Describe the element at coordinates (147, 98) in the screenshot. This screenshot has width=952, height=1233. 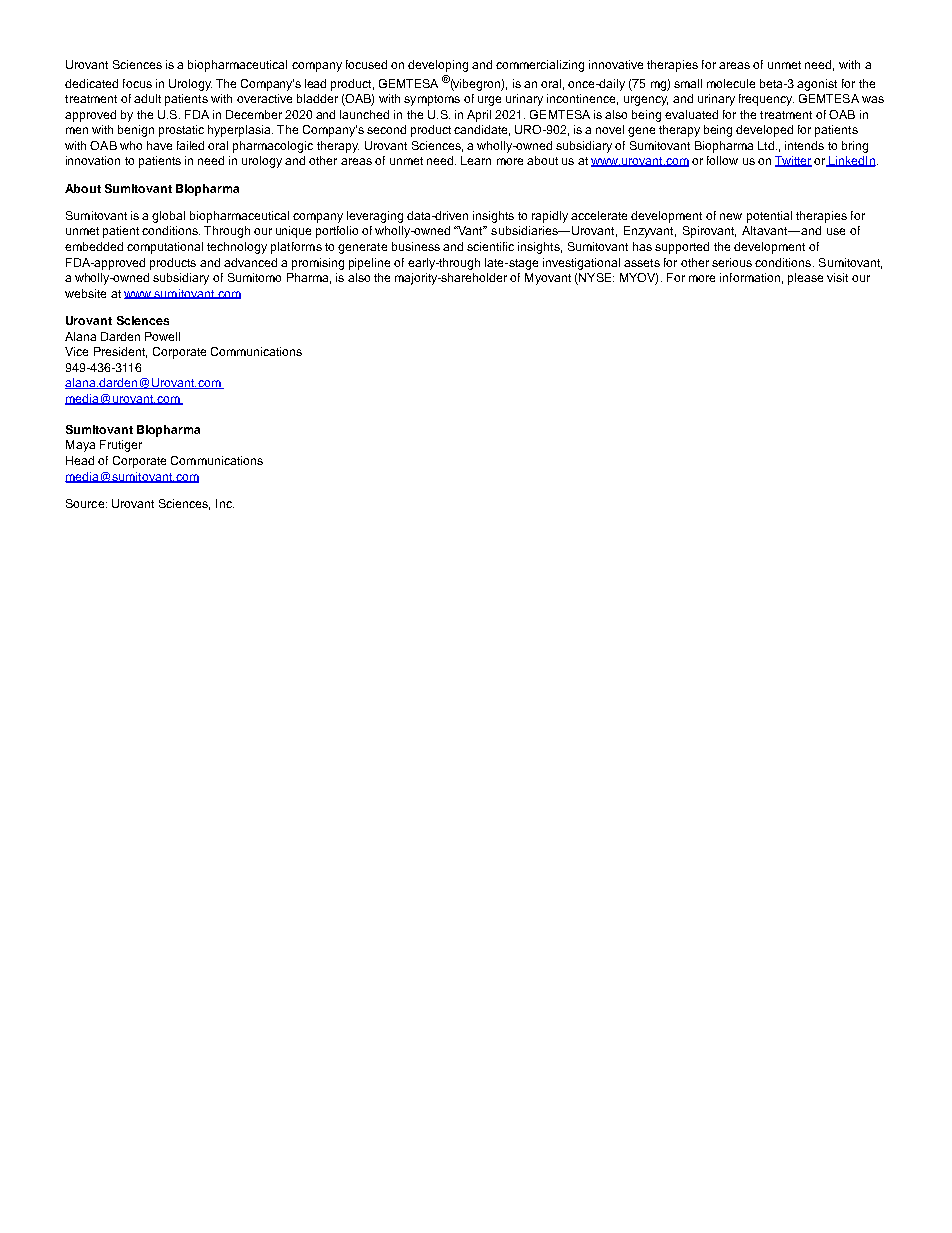
I see `adult` at that location.
